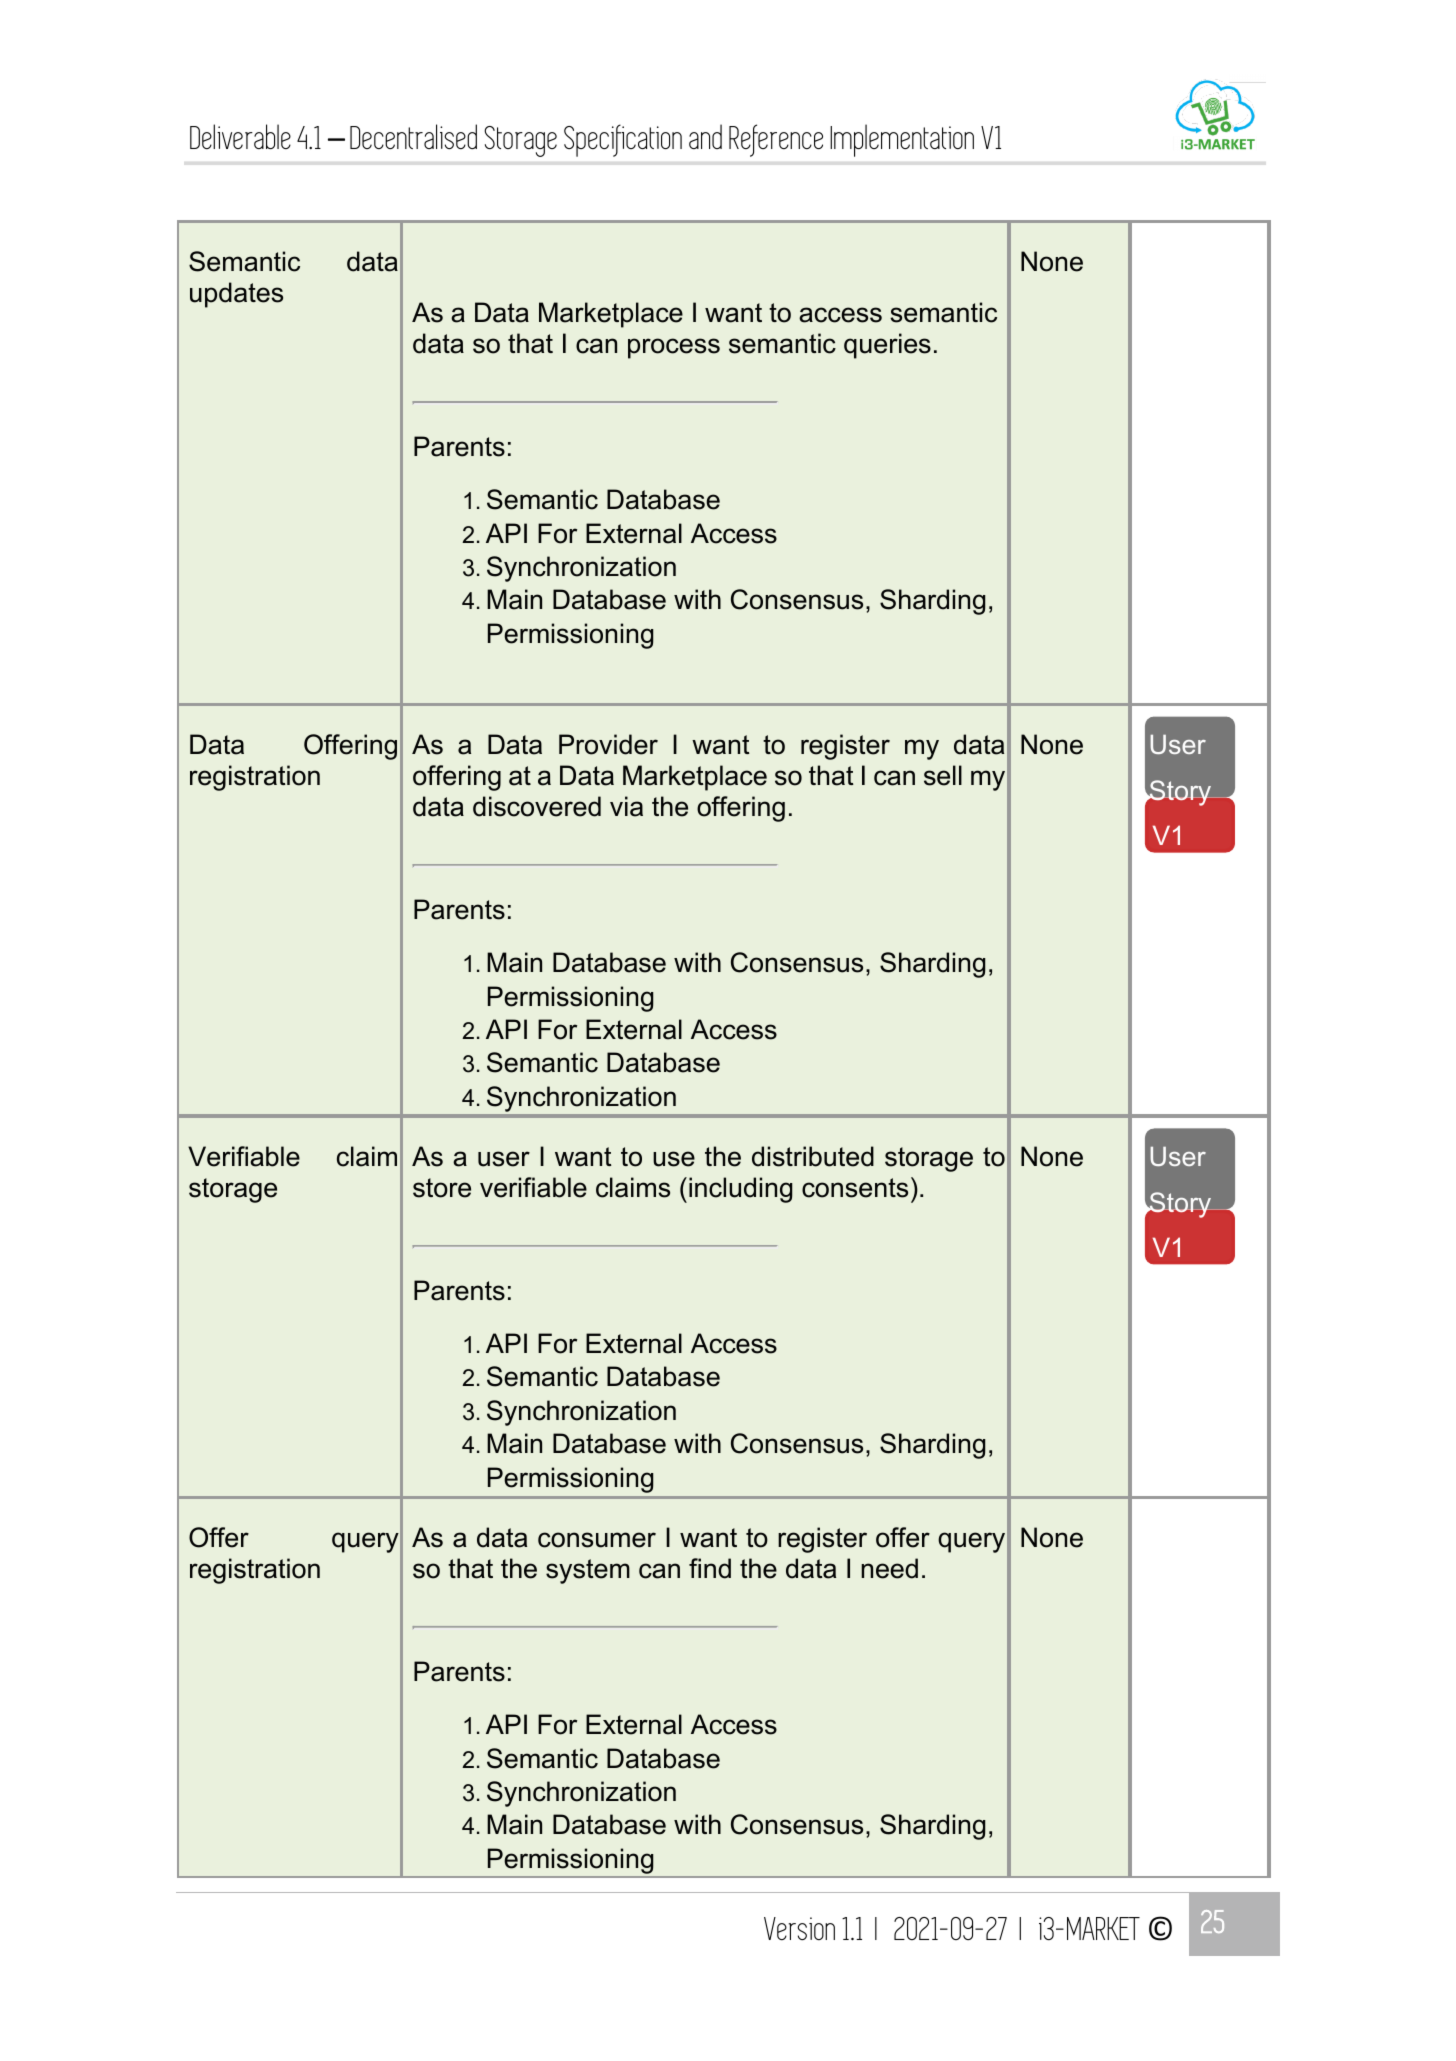 The image size is (1456, 2061). What do you see at coordinates (855, 1188) in the image?
I see `consents` at bounding box center [855, 1188].
